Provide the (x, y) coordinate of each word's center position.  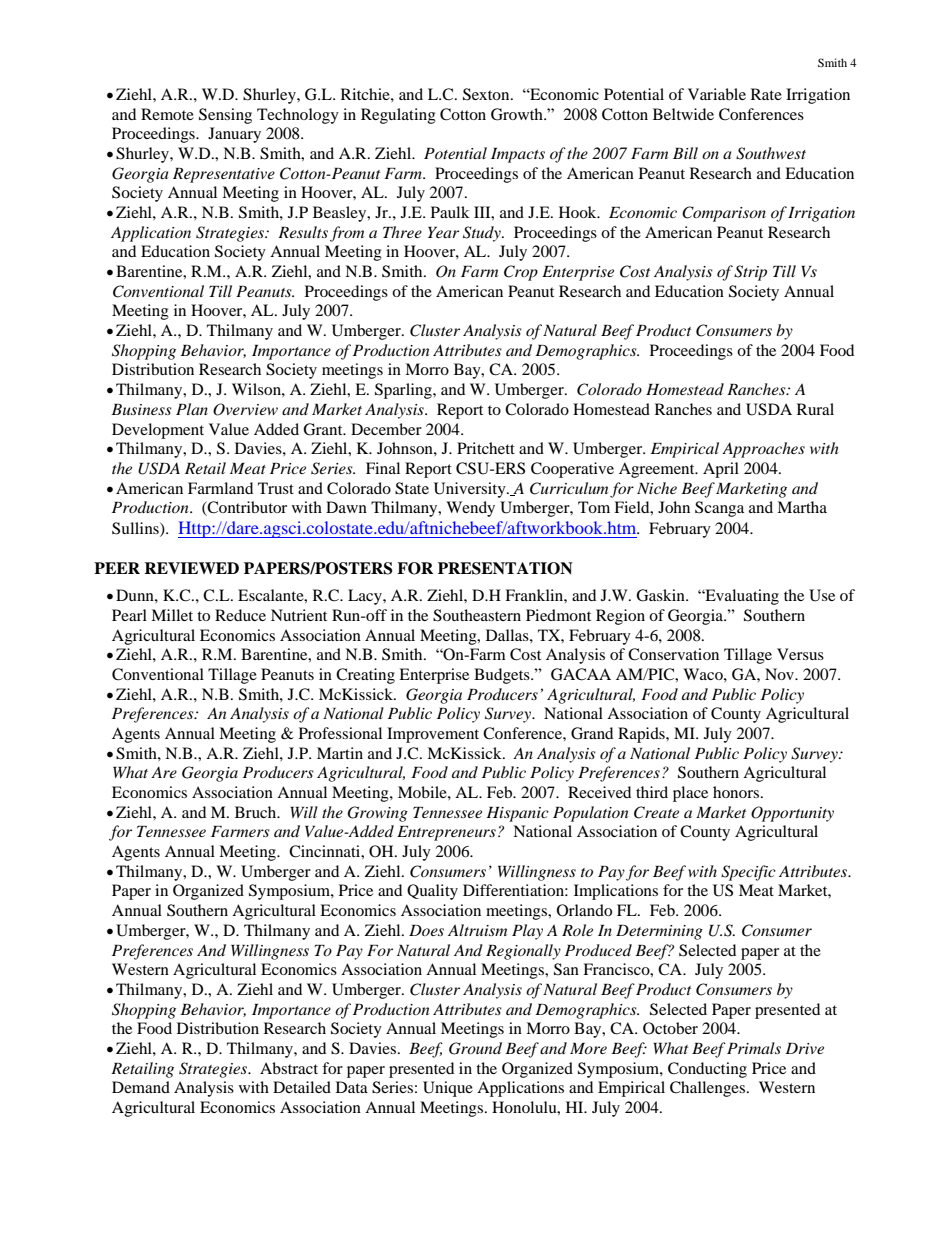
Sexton (487, 94)
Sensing (225, 116)
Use (822, 595)
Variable (717, 94)
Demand (141, 1087)
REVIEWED (191, 568)
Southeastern (477, 615)
